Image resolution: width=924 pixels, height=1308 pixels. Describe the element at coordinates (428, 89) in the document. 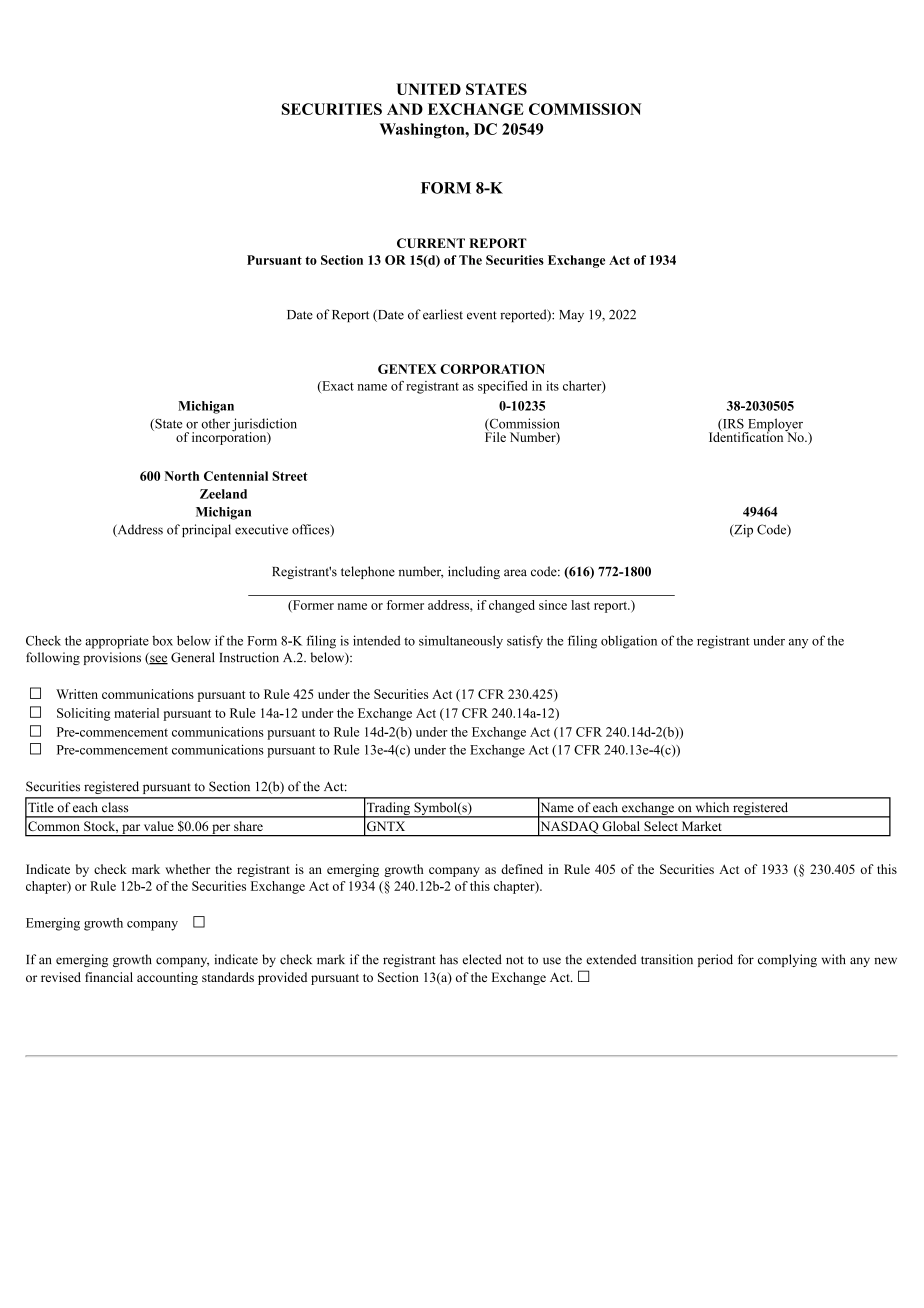

I see `UNITED` at that location.
